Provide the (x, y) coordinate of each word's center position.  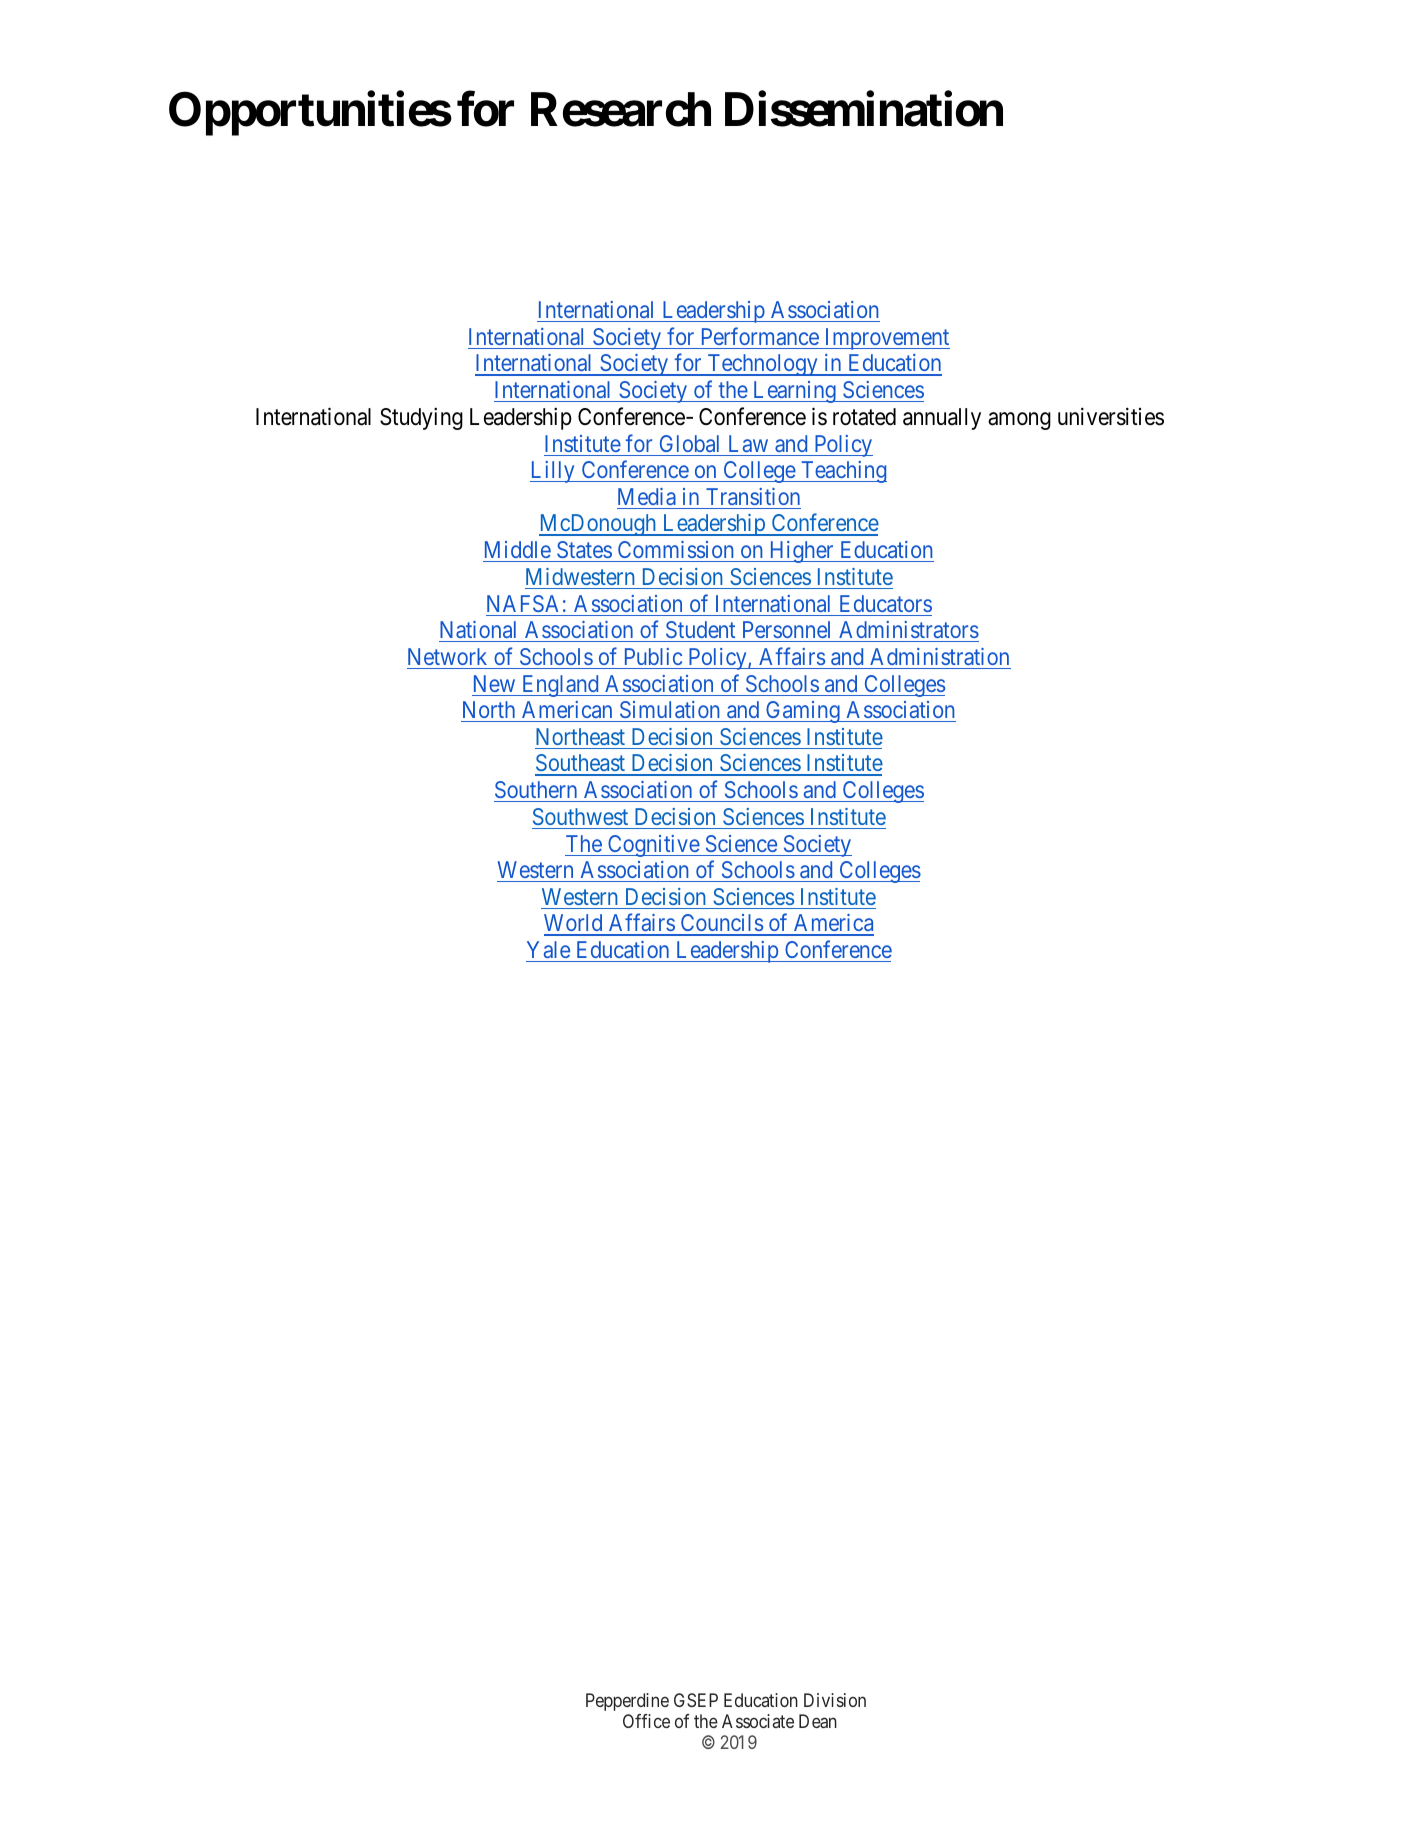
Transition (753, 496)
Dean (818, 1721)
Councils (721, 924)
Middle (518, 549)
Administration (939, 656)
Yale (548, 949)
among (1019, 421)
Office (646, 1721)
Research (621, 110)
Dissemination (864, 109)
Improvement (886, 339)
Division (835, 1700)
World (574, 924)
